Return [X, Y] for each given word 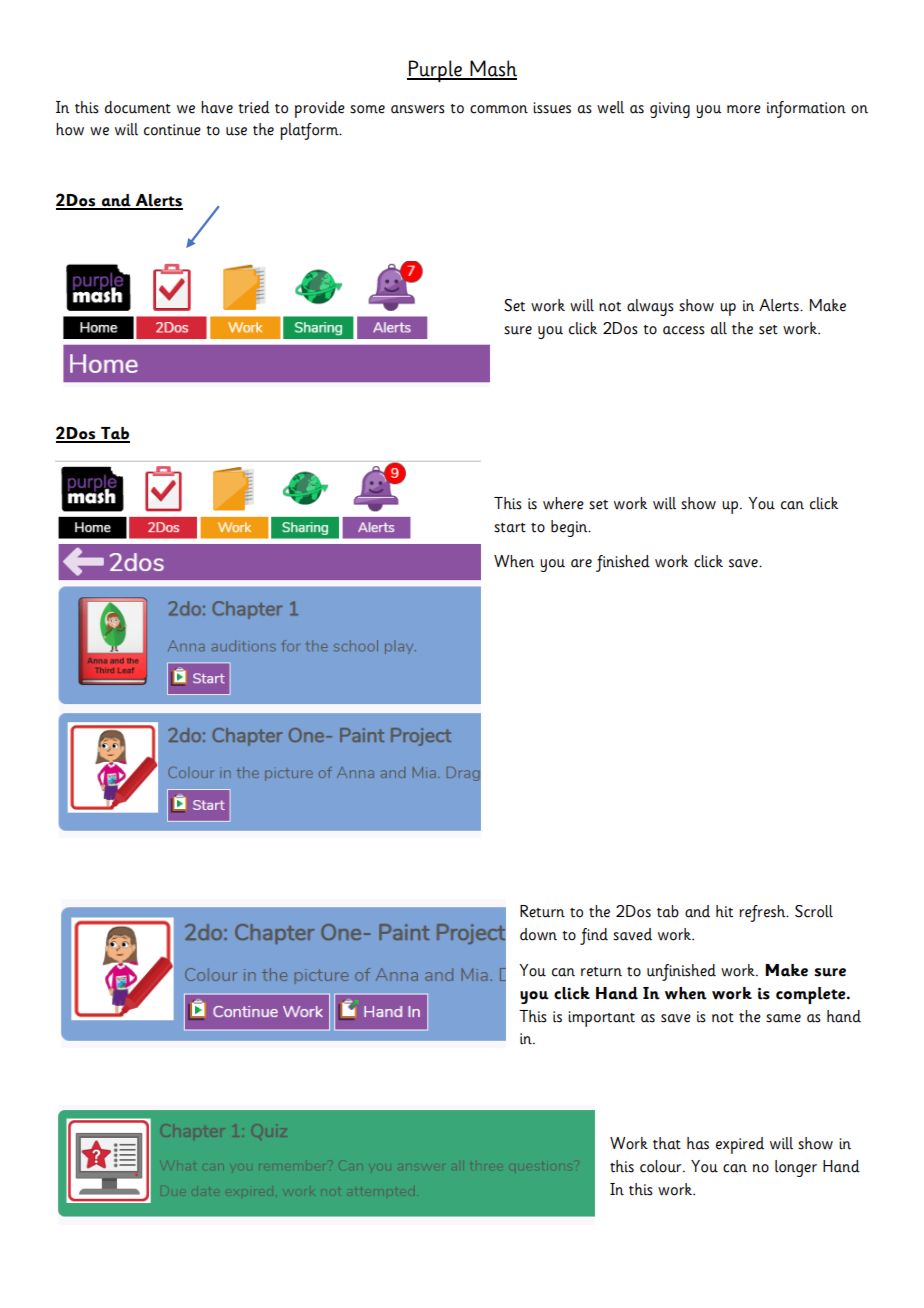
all [719, 328]
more [744, 109]
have [217, 107]
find [594, 936]
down [538, 934]
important [601, 1019]
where [563, 503]
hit [724, 911]
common [499, 109]
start [510, 528]
